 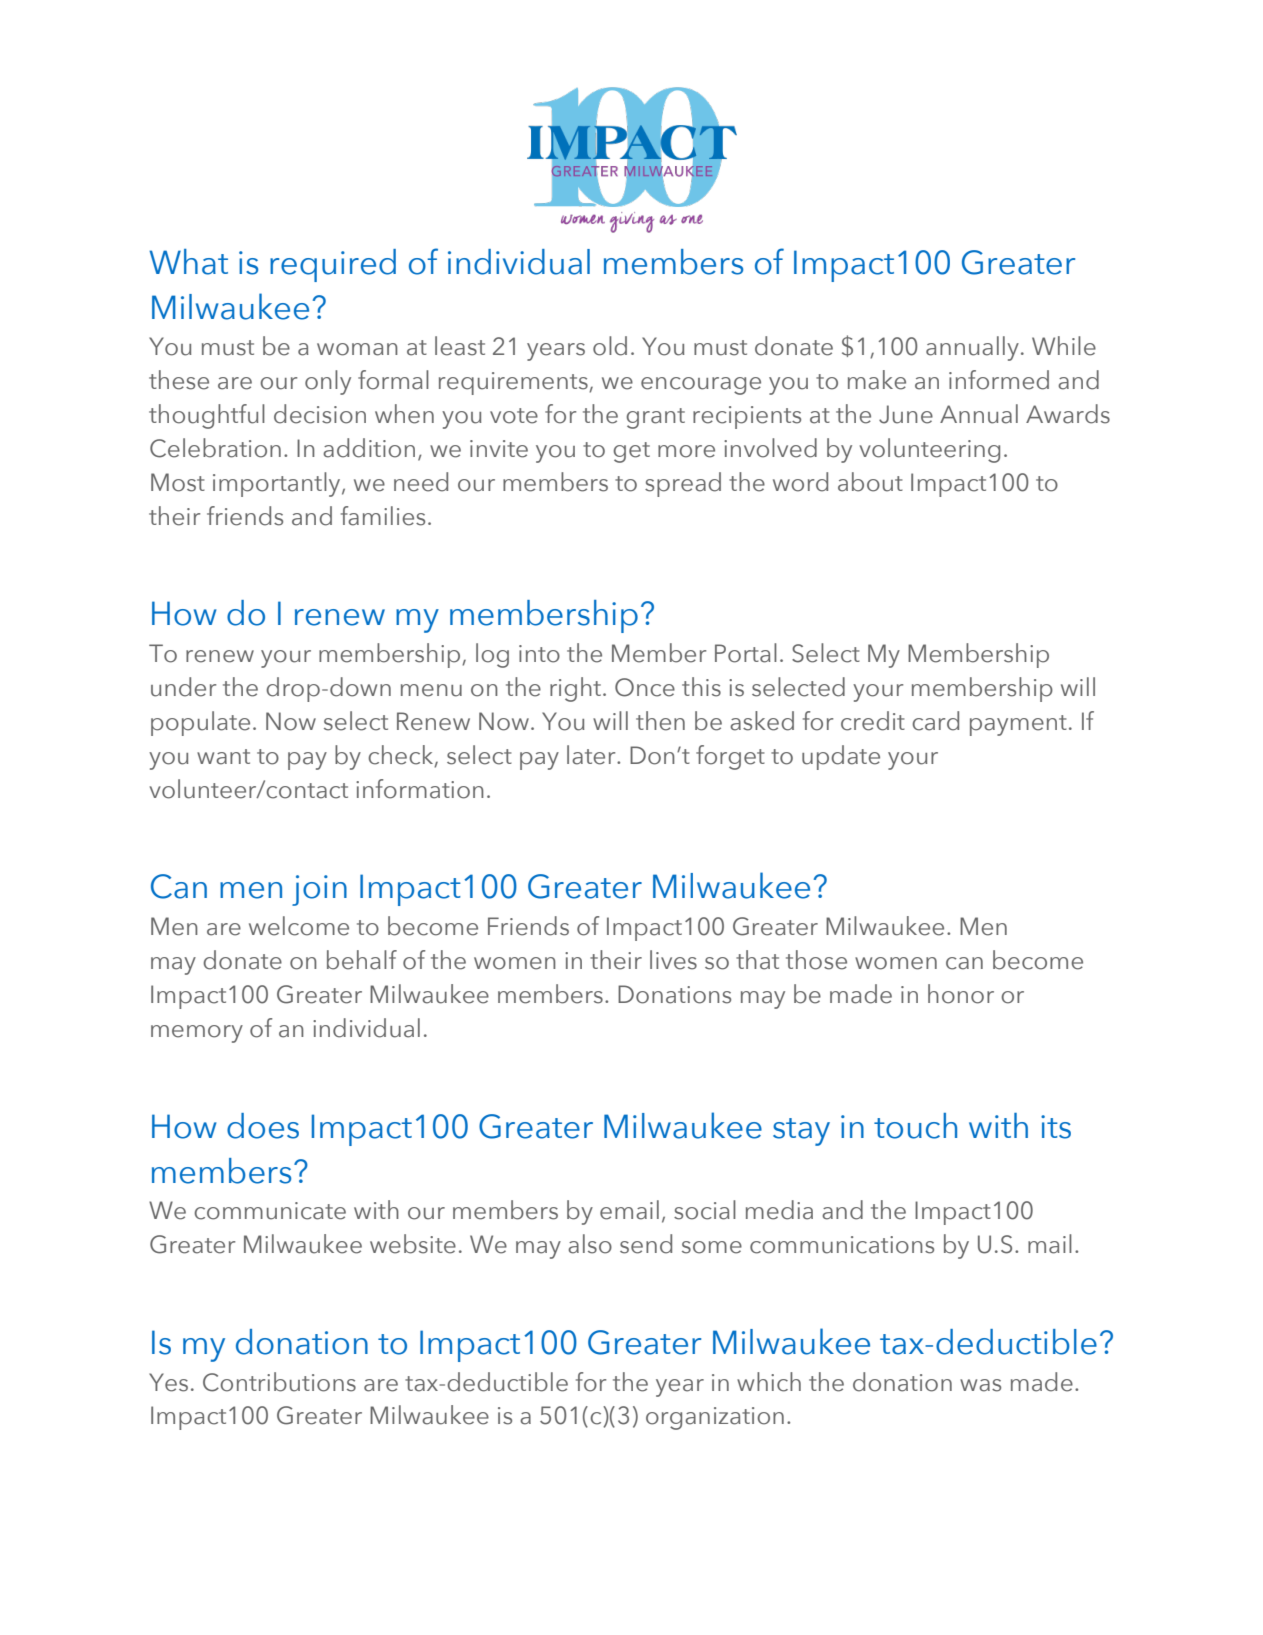 What do you see at coordinates (1064, 346) in the page?
I see `While` at bounding box center [1064, 346].
